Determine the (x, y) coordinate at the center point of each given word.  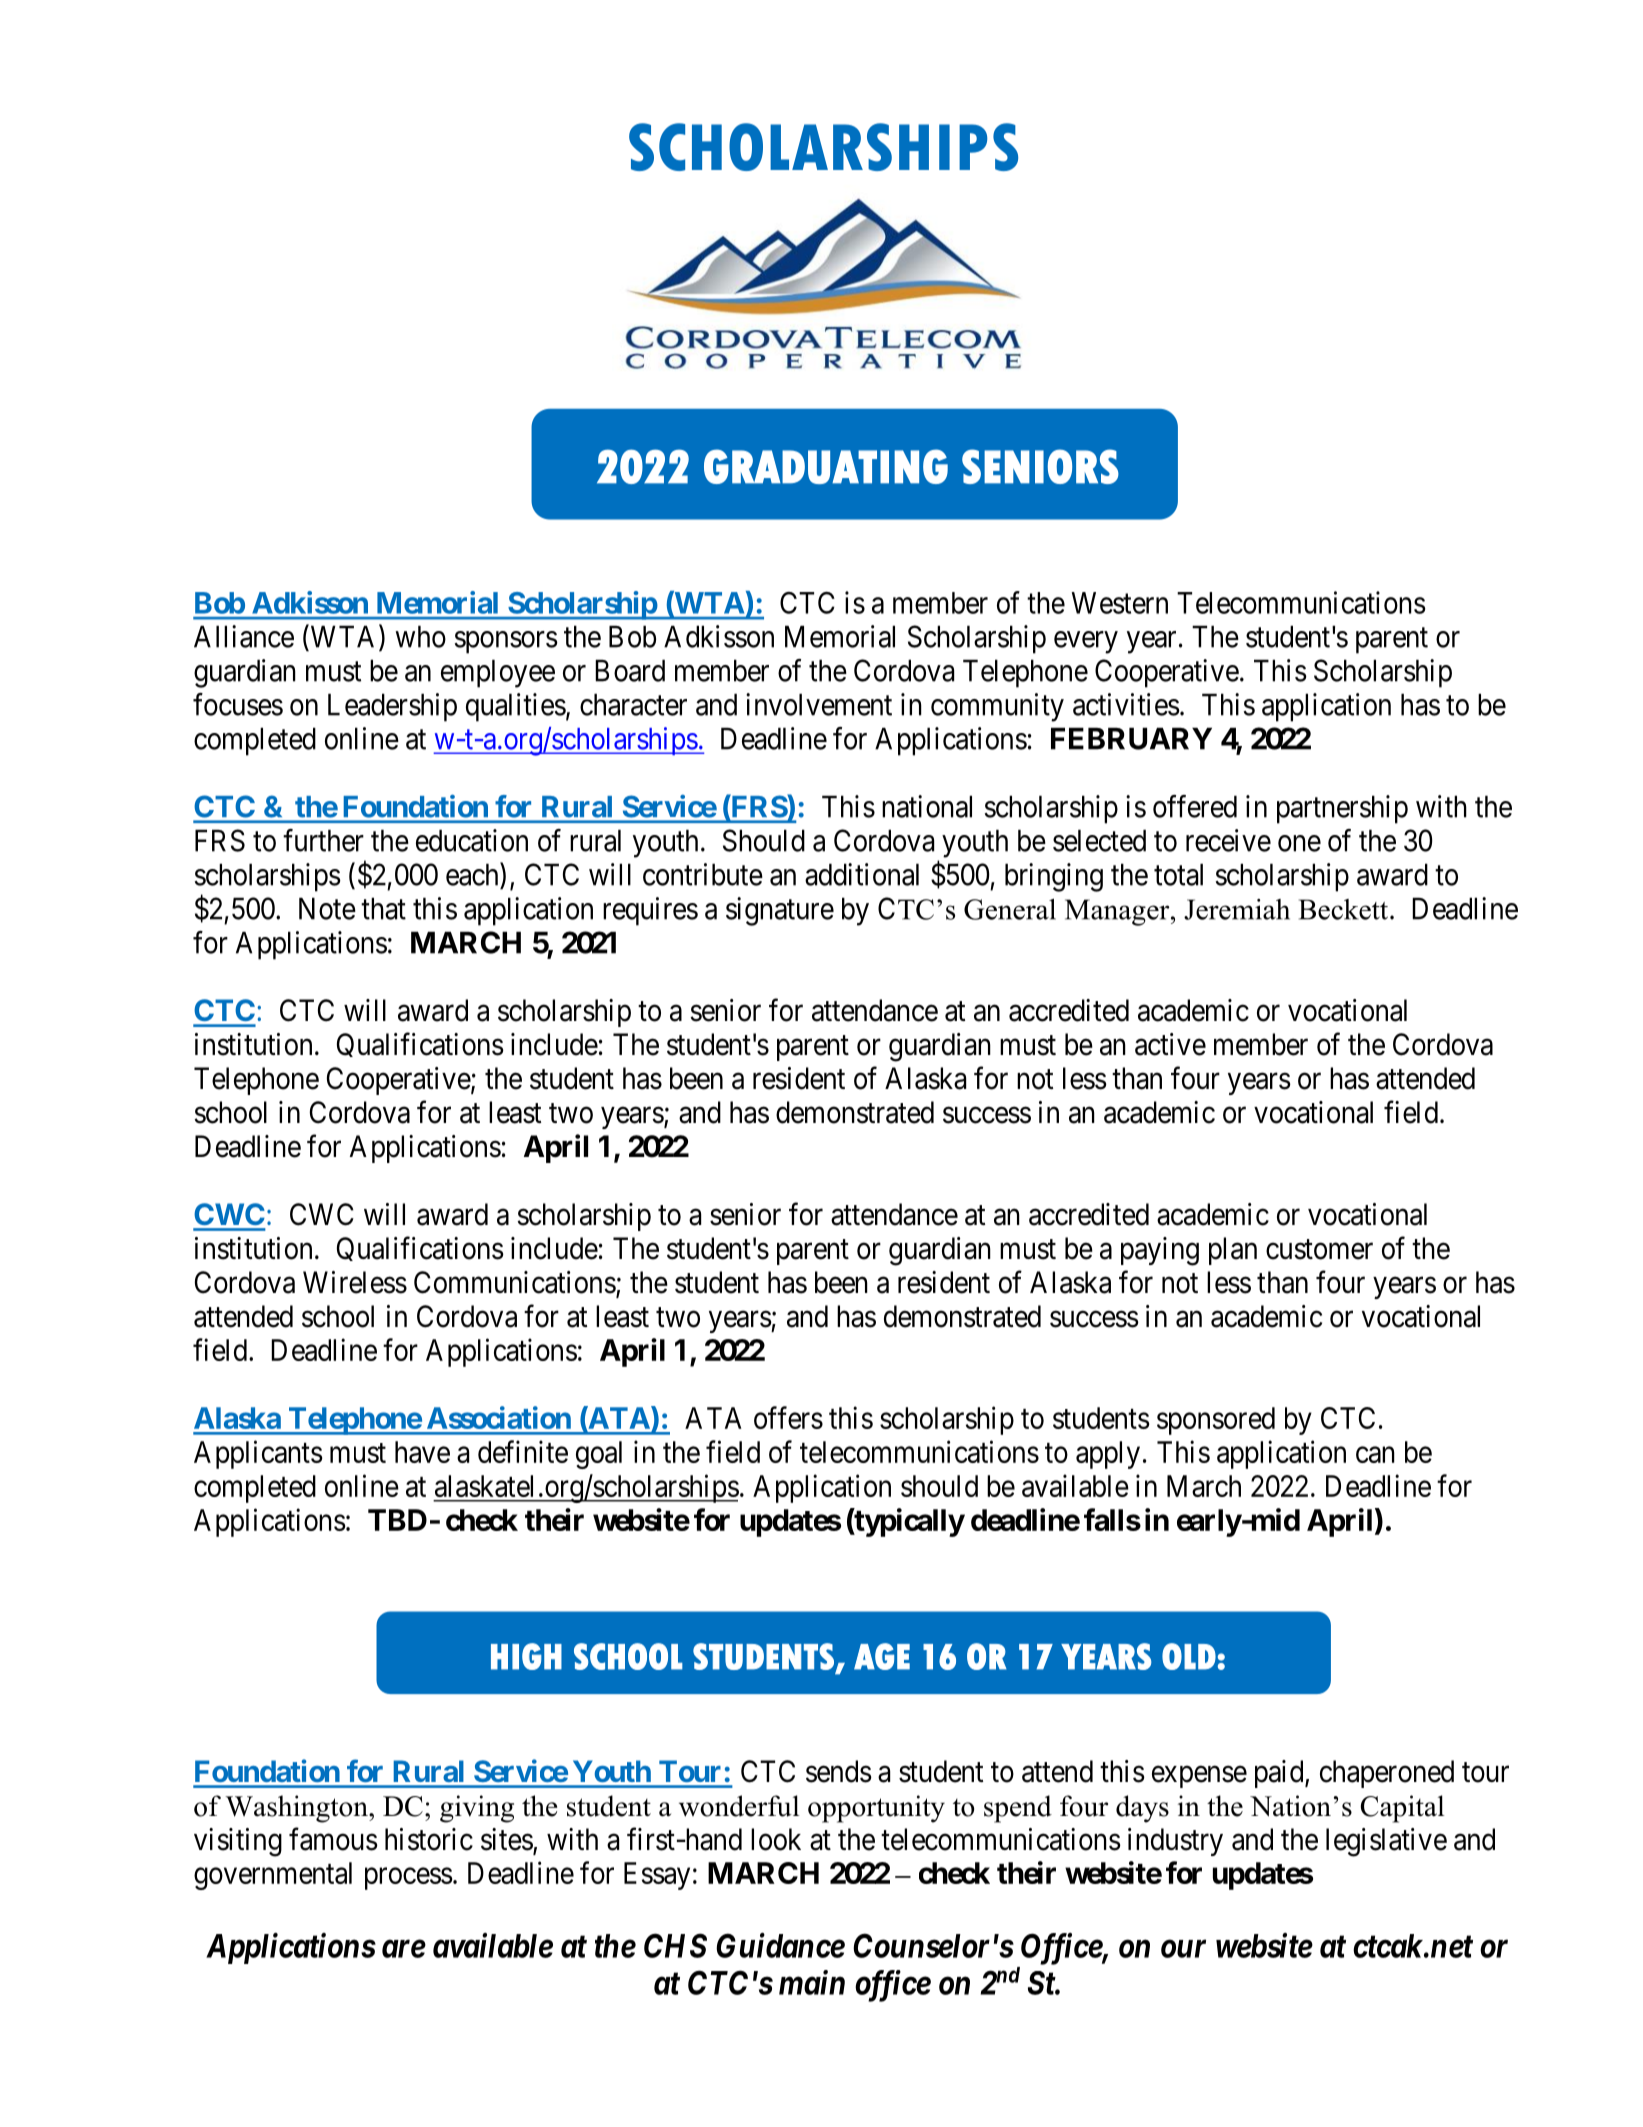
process (409, 1879)
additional (862, 874)
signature (780, 911)
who (420, 636)
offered (1195, 806)
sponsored (1216, 1421)
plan (1233, 1251)
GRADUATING (826, 466)
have (422, 1452)
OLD (1189, 1656)
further (323, 840)
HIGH (526, 1656)
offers (788, 1417)
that (383, 908)
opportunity (876, 1809)
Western (1119, 603)
